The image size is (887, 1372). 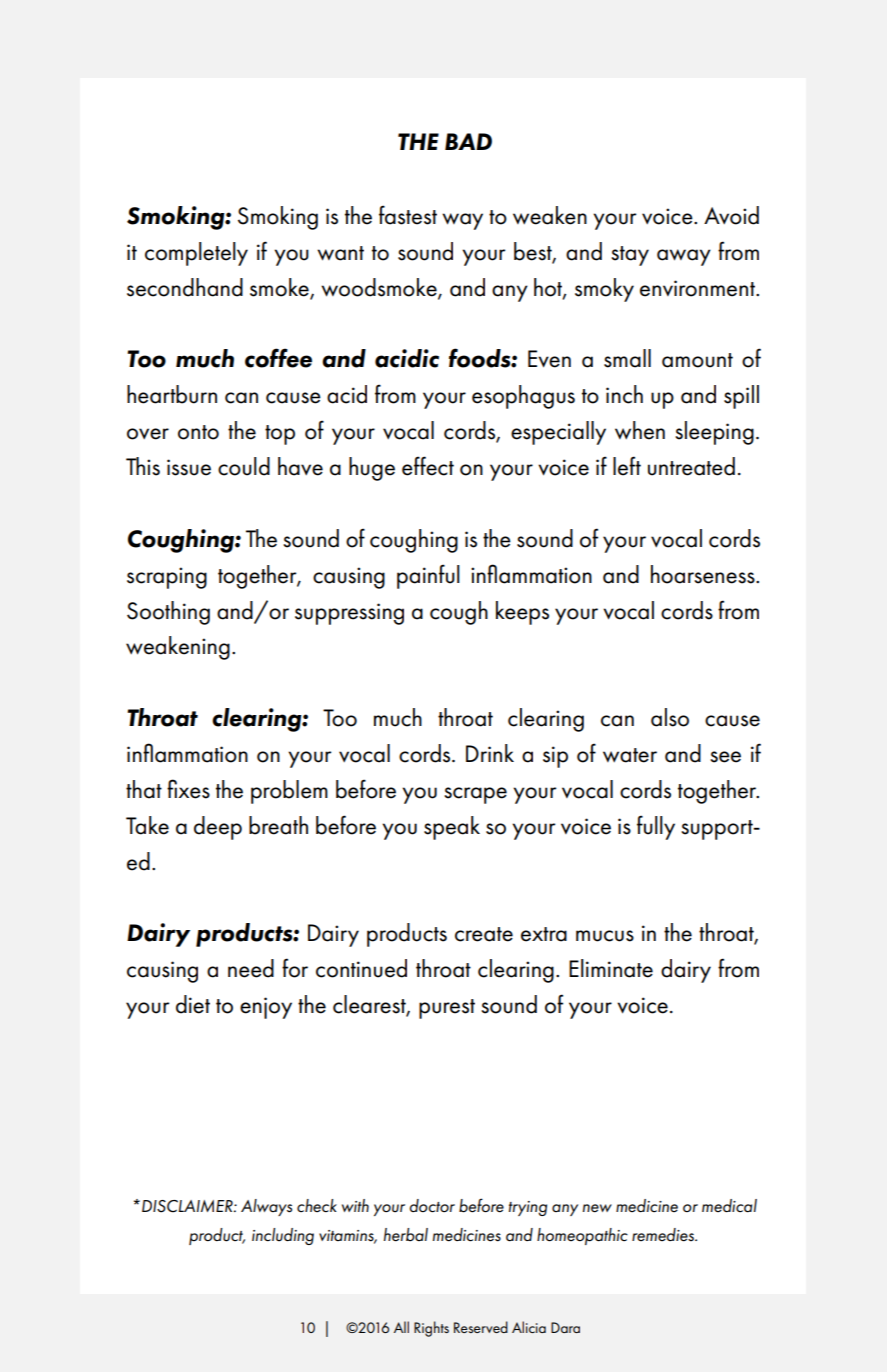 What do you see at coordinates (468, 141) in the screenshot?
I see `BAD` at bounding box center [468, 141].
